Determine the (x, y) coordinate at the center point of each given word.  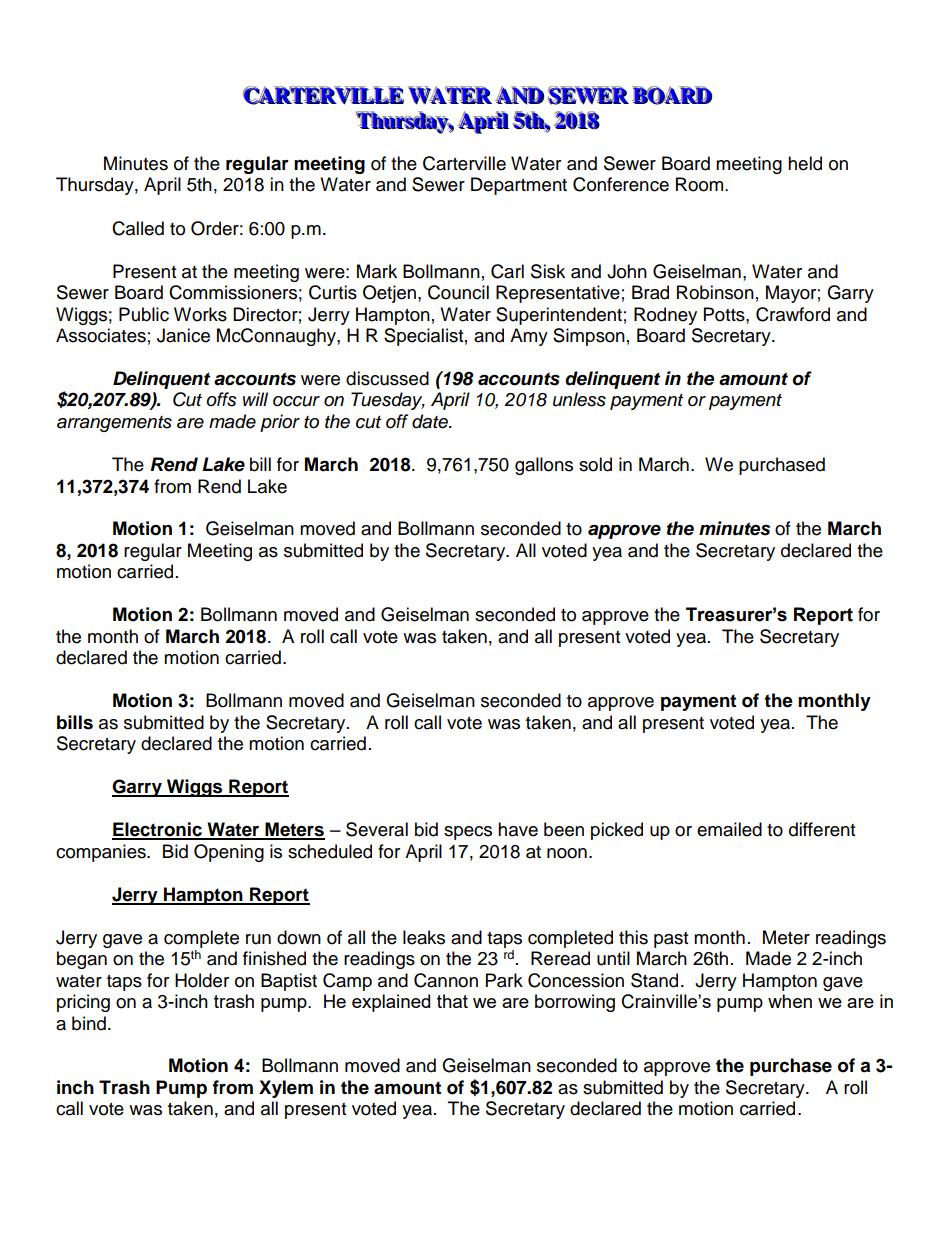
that (452, 1001)
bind (89, 1023)
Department (519, 186)
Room (701, 184)
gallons (544, 466)
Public (144, 314)
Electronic (158, 830)
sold (595, 464)
